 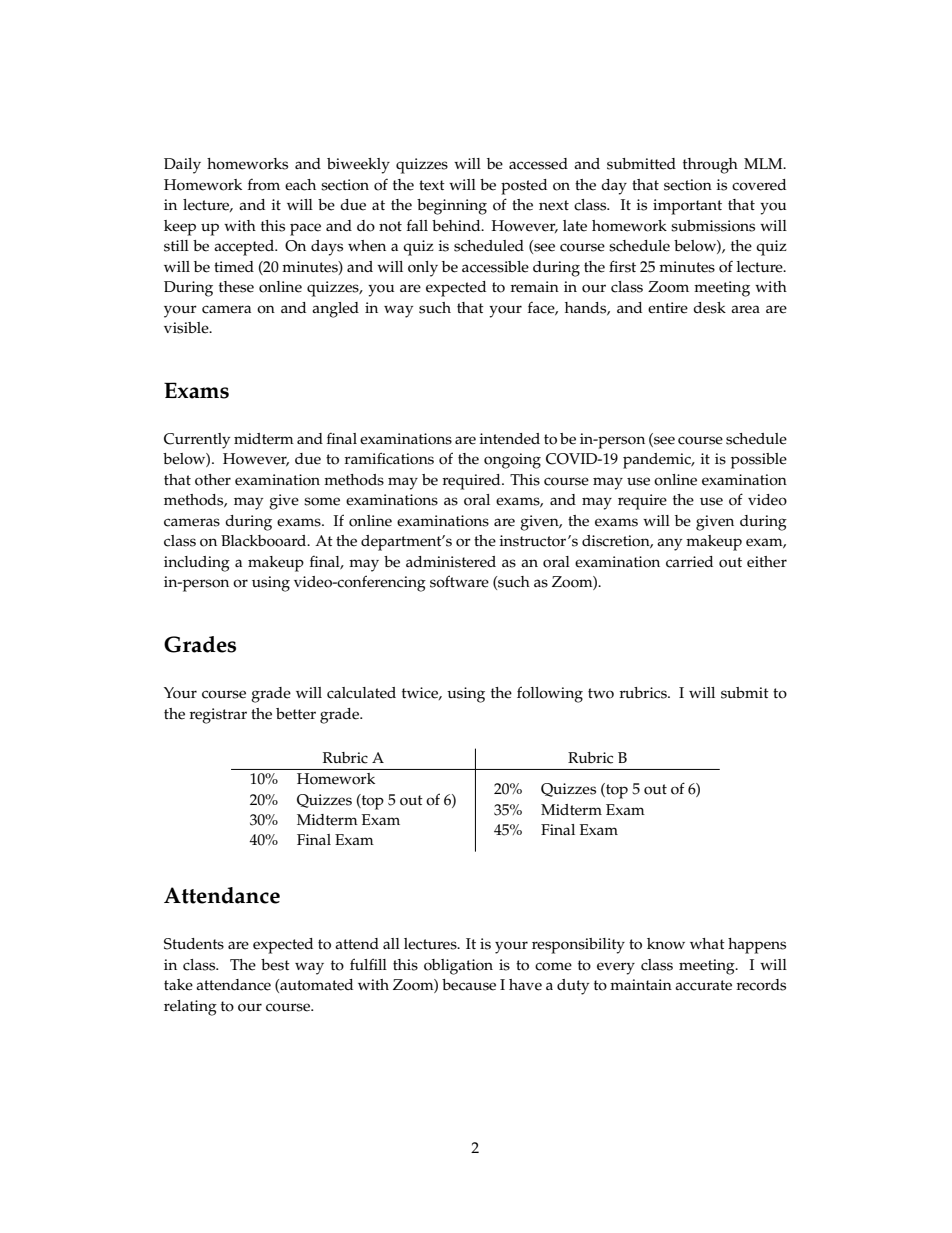 What do you see at coordinates (601, 693) in the screenshot?
I see `two` at bounding box center [601, 693].
